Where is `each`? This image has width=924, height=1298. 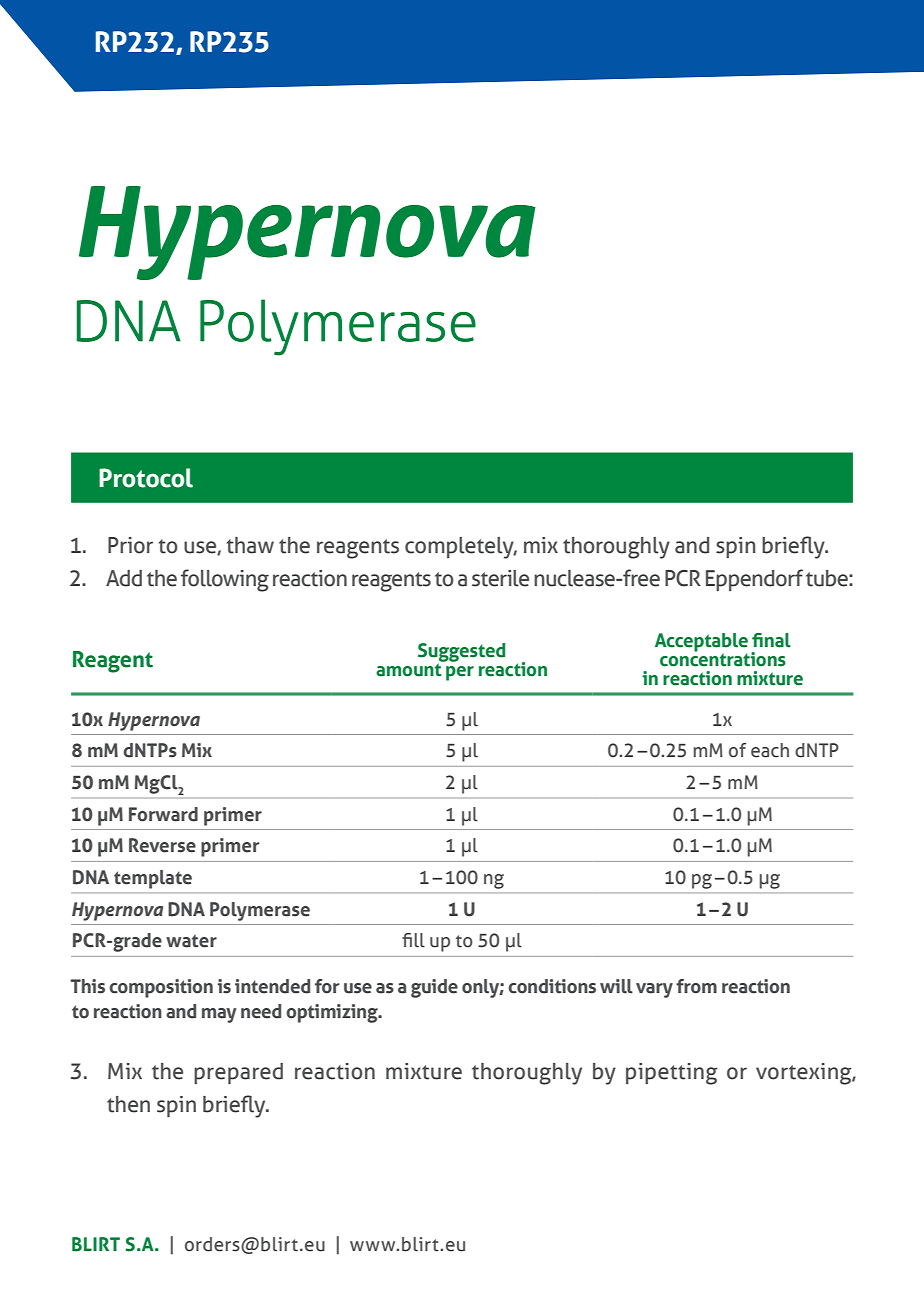
each is located at coordinates (770, 750).
